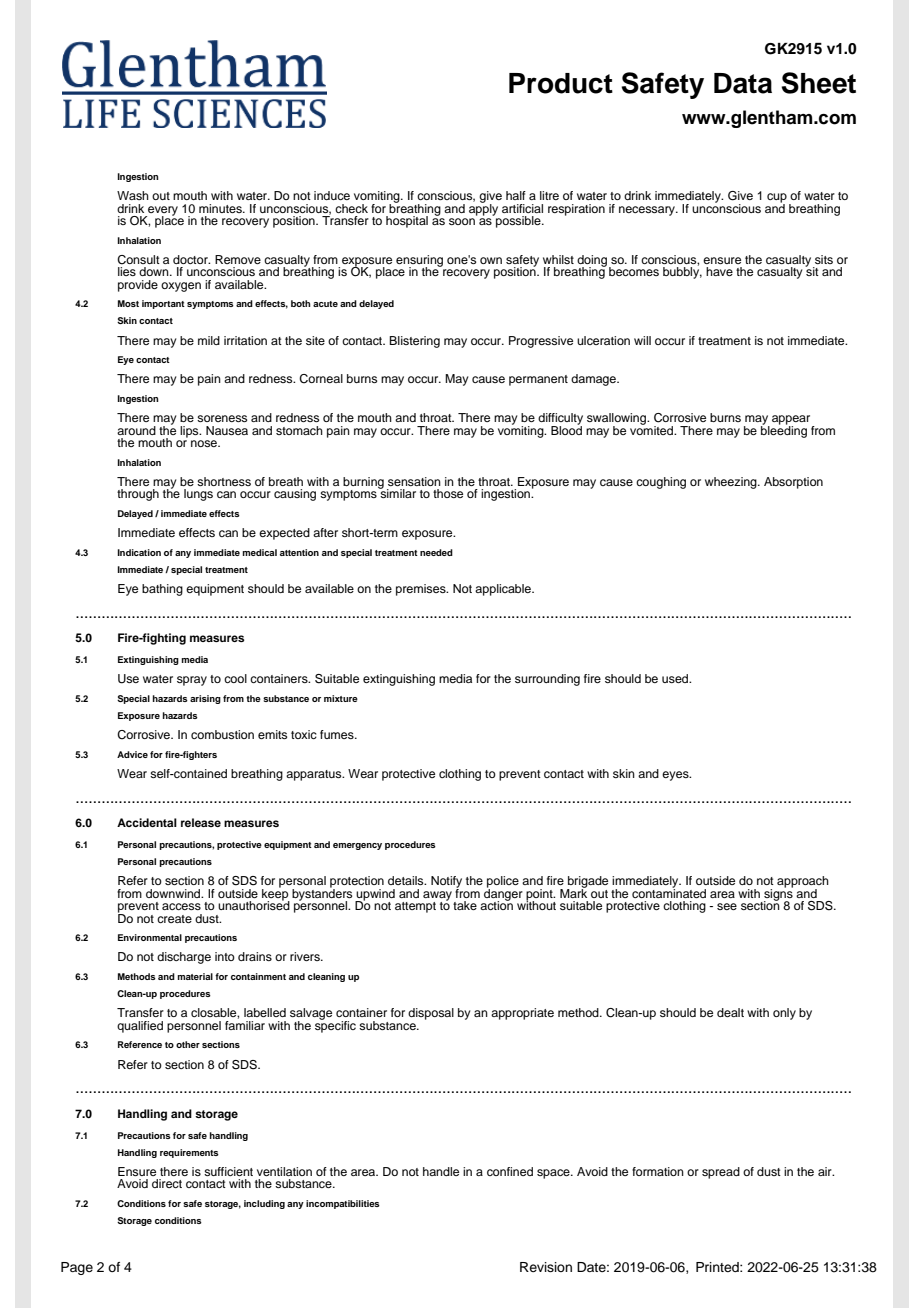 The height and width of the screenshot is (1308, 924). Describe the element at coordinates (133, 195) in the screenshot. I see `Wash` at that location.
